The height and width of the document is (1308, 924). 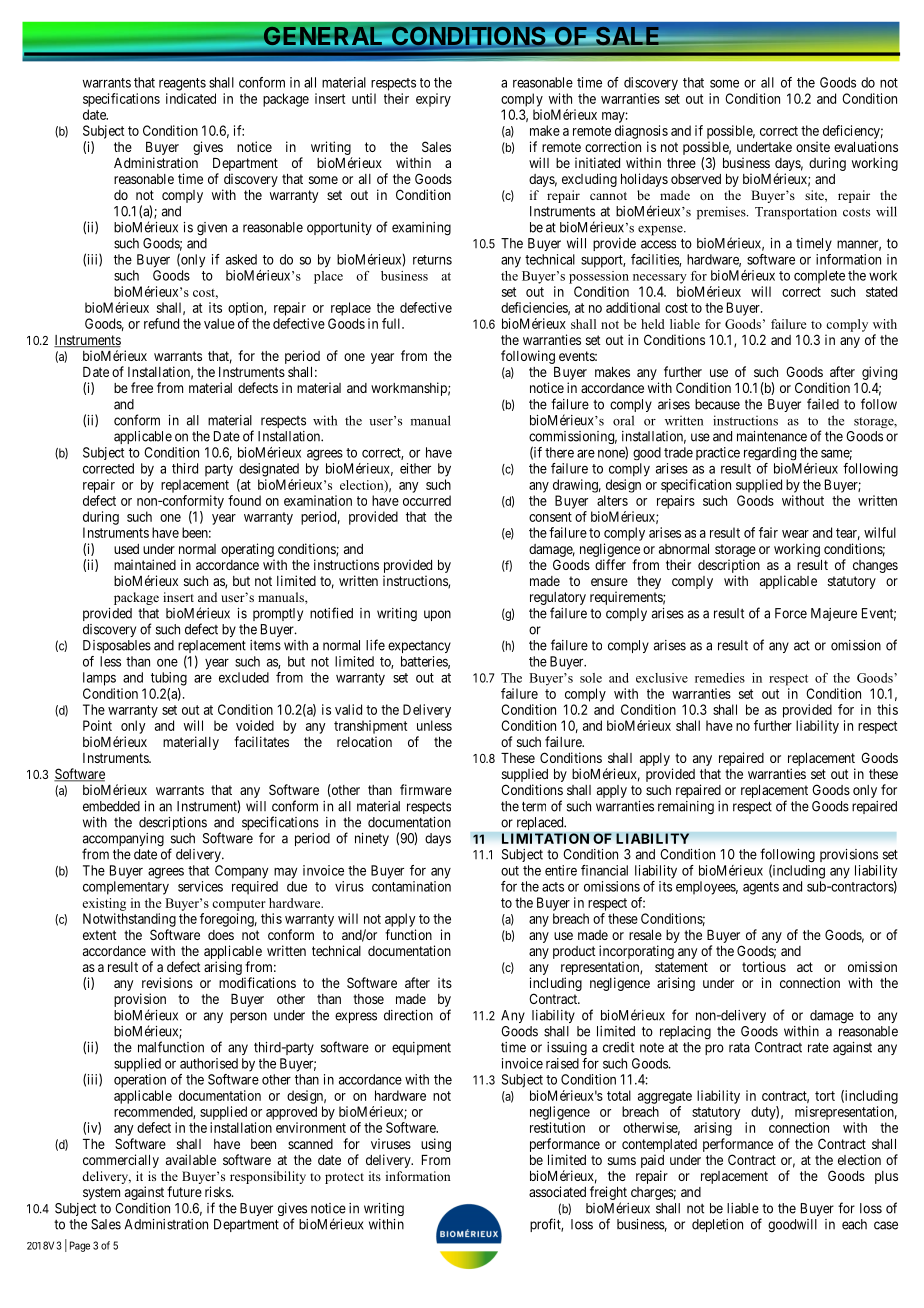 What do you see at coordinates (557, 1191) in the document?
I see `associated` at bounding box center [557, 1191].
